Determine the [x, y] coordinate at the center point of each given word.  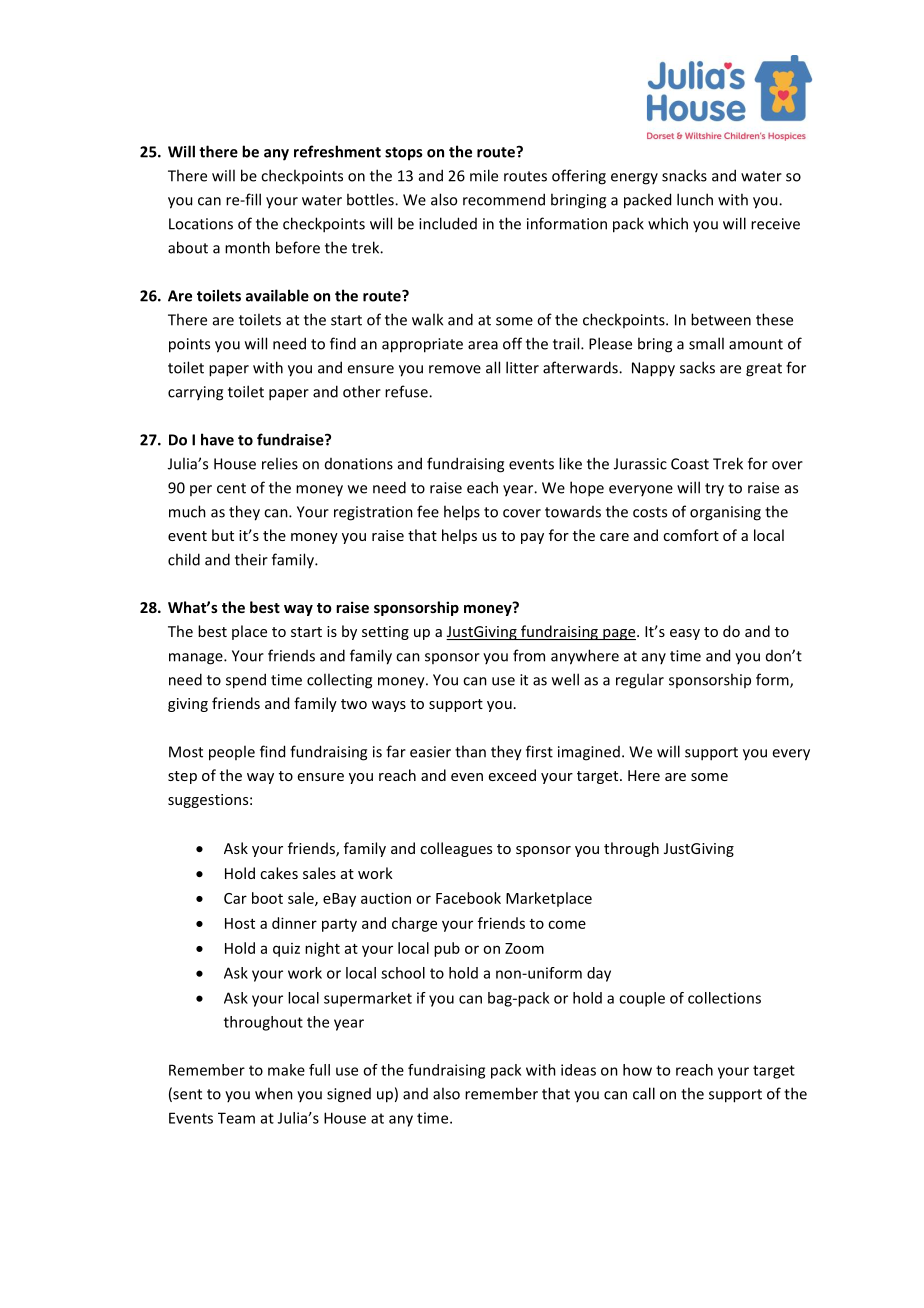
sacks [697, 367]
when [274, 1093]
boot [267, 898]
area [483, 345]
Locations [201, 224]
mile [484, 175]
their [251, 559]
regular [640, 681]
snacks [684, 175]
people [232, 753]
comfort [691, 535]
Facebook [468, 898]
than [470, 751]
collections [724, 998]
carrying [195, 393]
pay [532, 538]
